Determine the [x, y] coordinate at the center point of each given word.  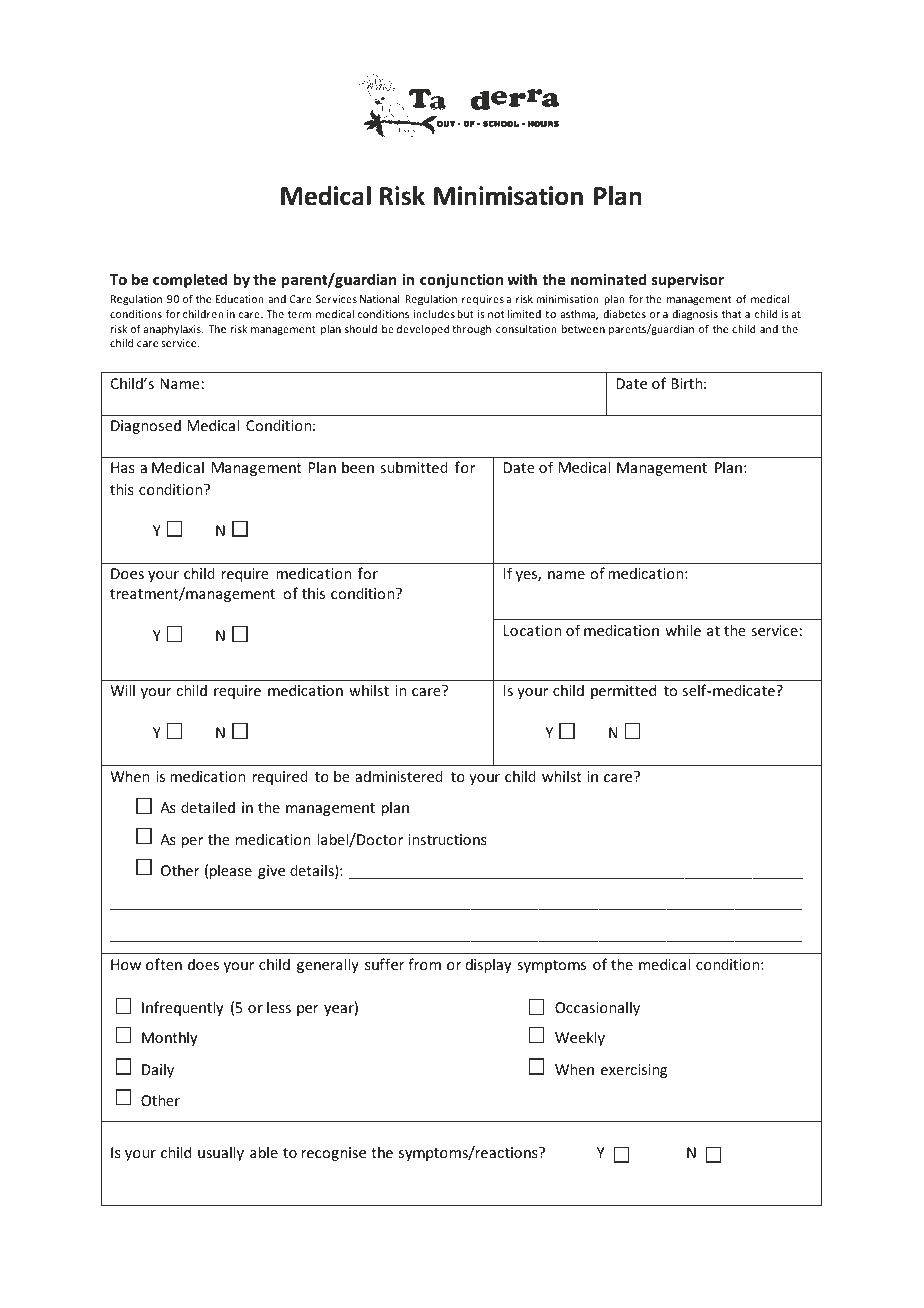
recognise [334, 1154]
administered [399, 776]
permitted [623, 691]
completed [190, 280]
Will [122, 690]
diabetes [624, 314]
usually [221, 1153]
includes [434, 314]
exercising [634, 1071]
